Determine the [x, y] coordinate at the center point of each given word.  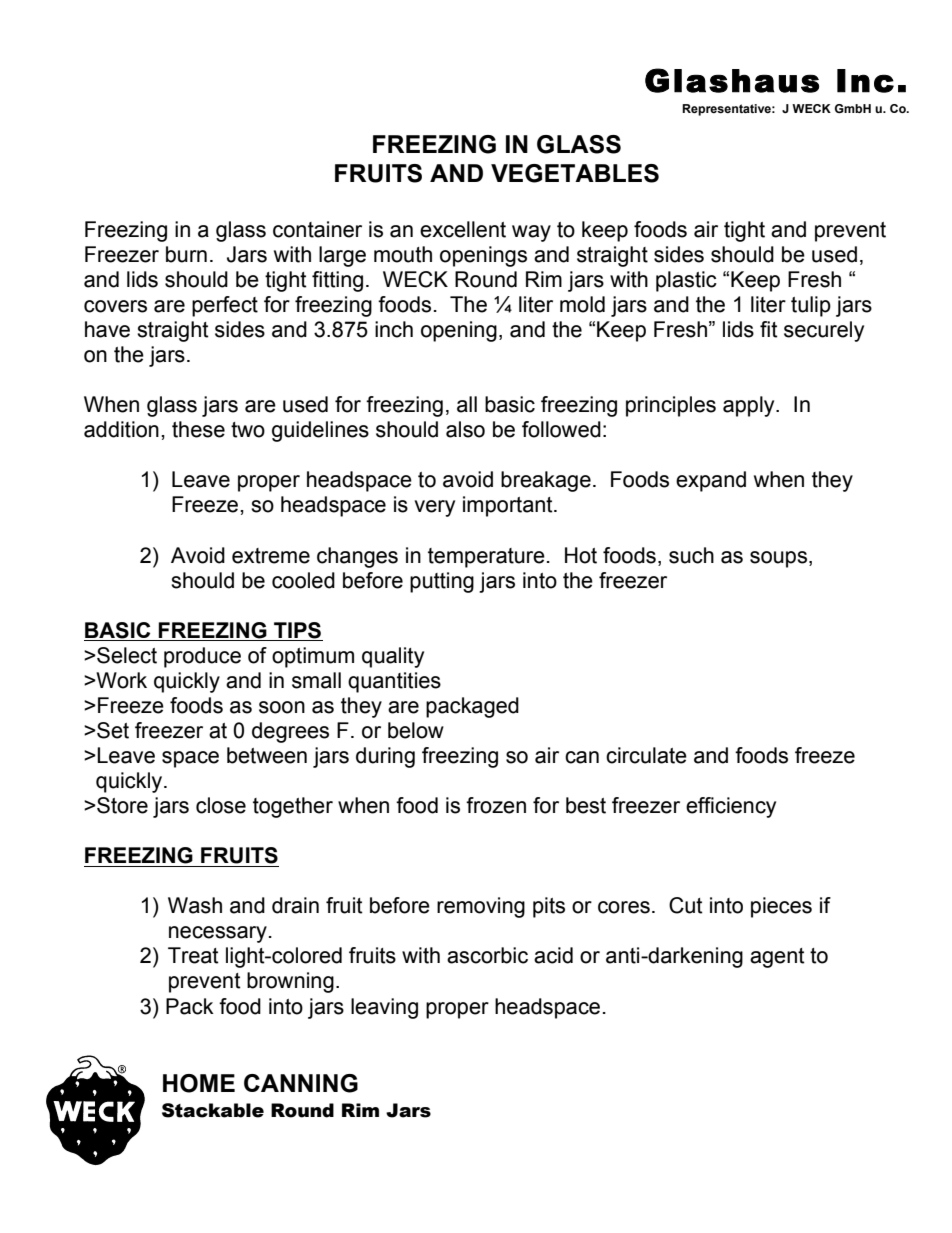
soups [780, 559]
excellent [463, 229]
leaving [384, 1008]
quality [393, 657]
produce [202, 657]
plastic [686, 281]
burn [186, 254]
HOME [199, 1083]
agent [777, 958]
